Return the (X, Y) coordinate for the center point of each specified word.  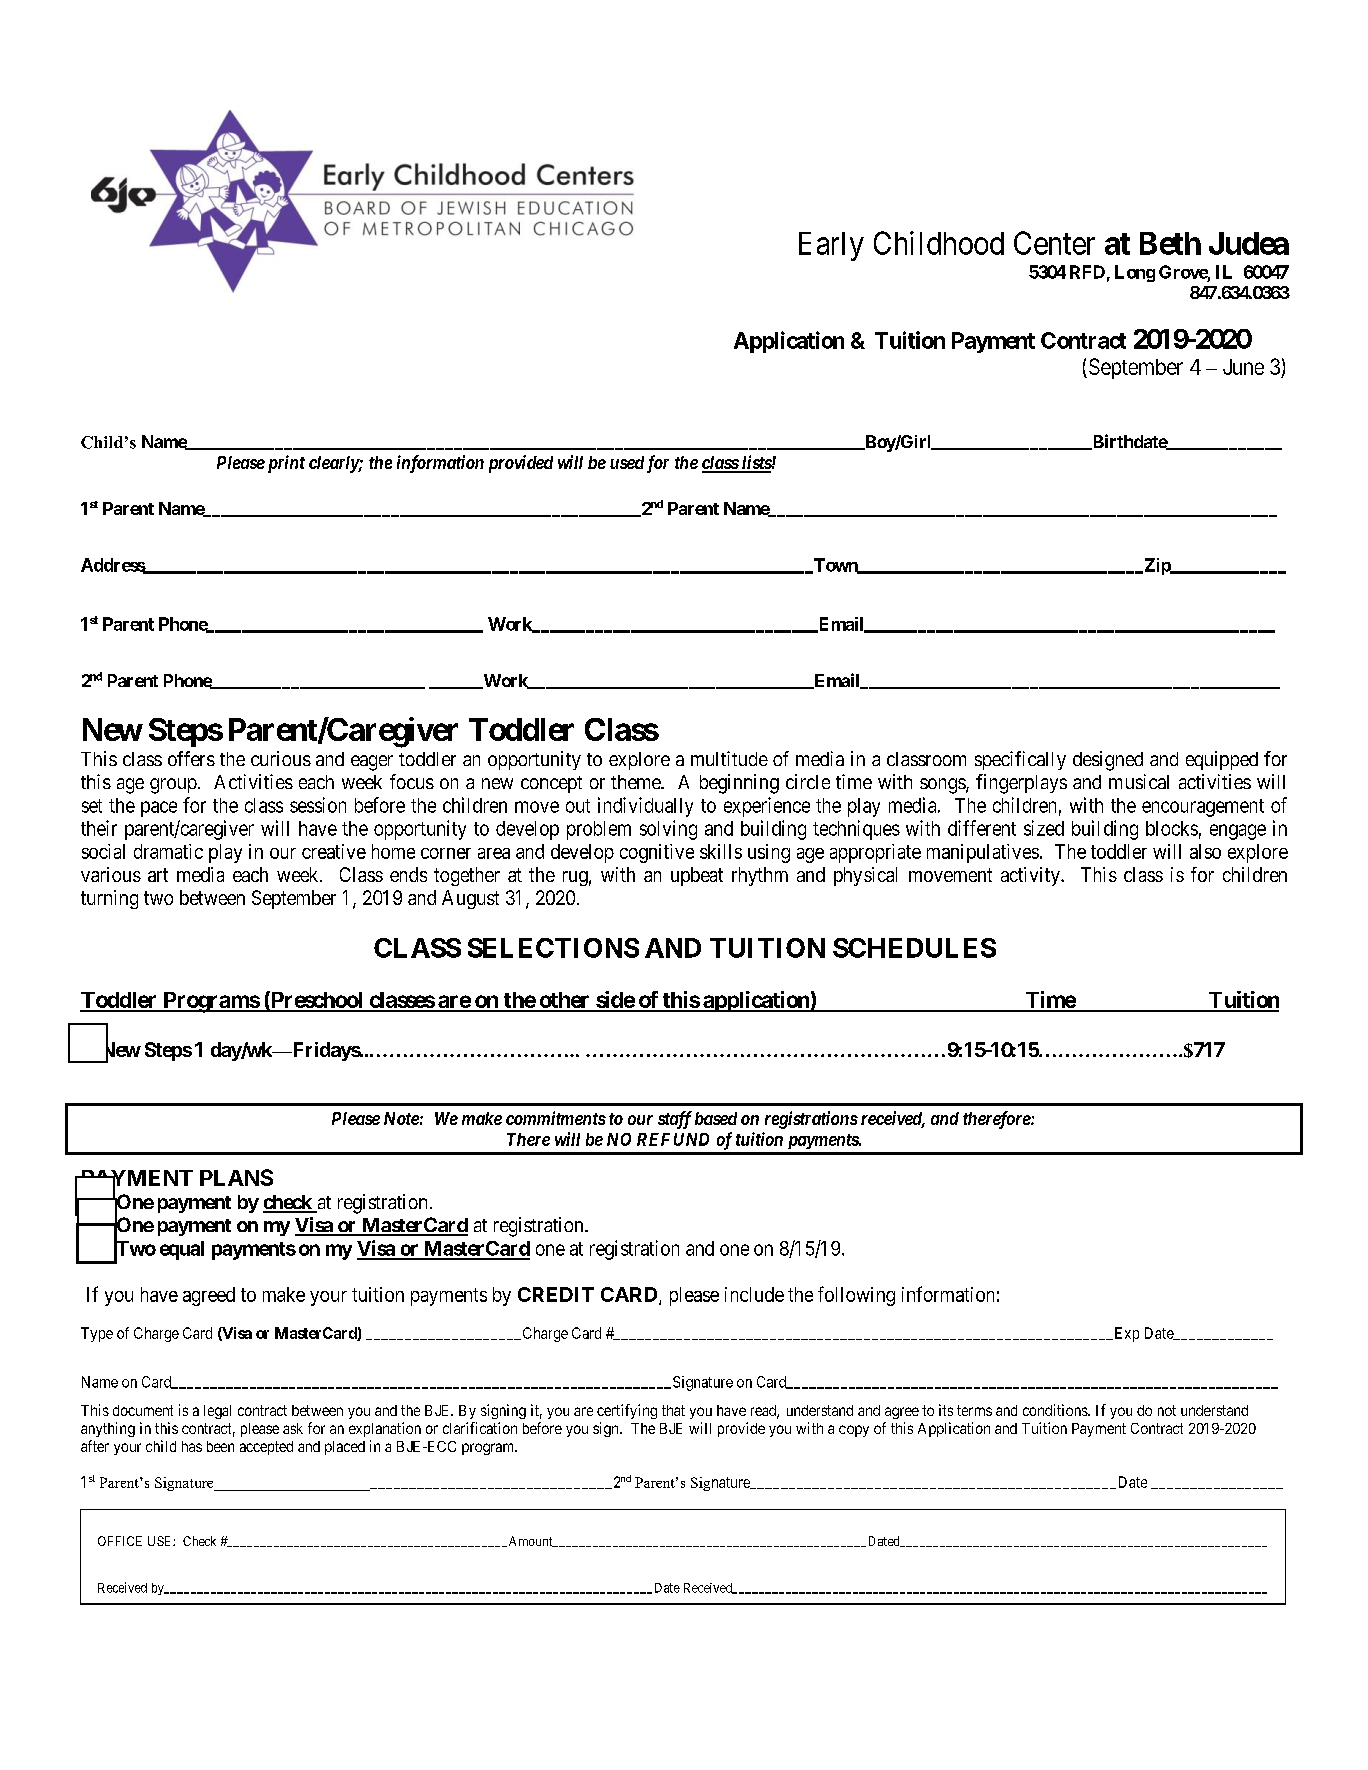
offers (191, 758)
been (220, 1446)
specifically (1020, 760)
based (716, 1118)
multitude (729, 758)
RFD (1087, 272)
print (284, 464)
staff (675, 1120)
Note (401, 1118)
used (627, 462)
